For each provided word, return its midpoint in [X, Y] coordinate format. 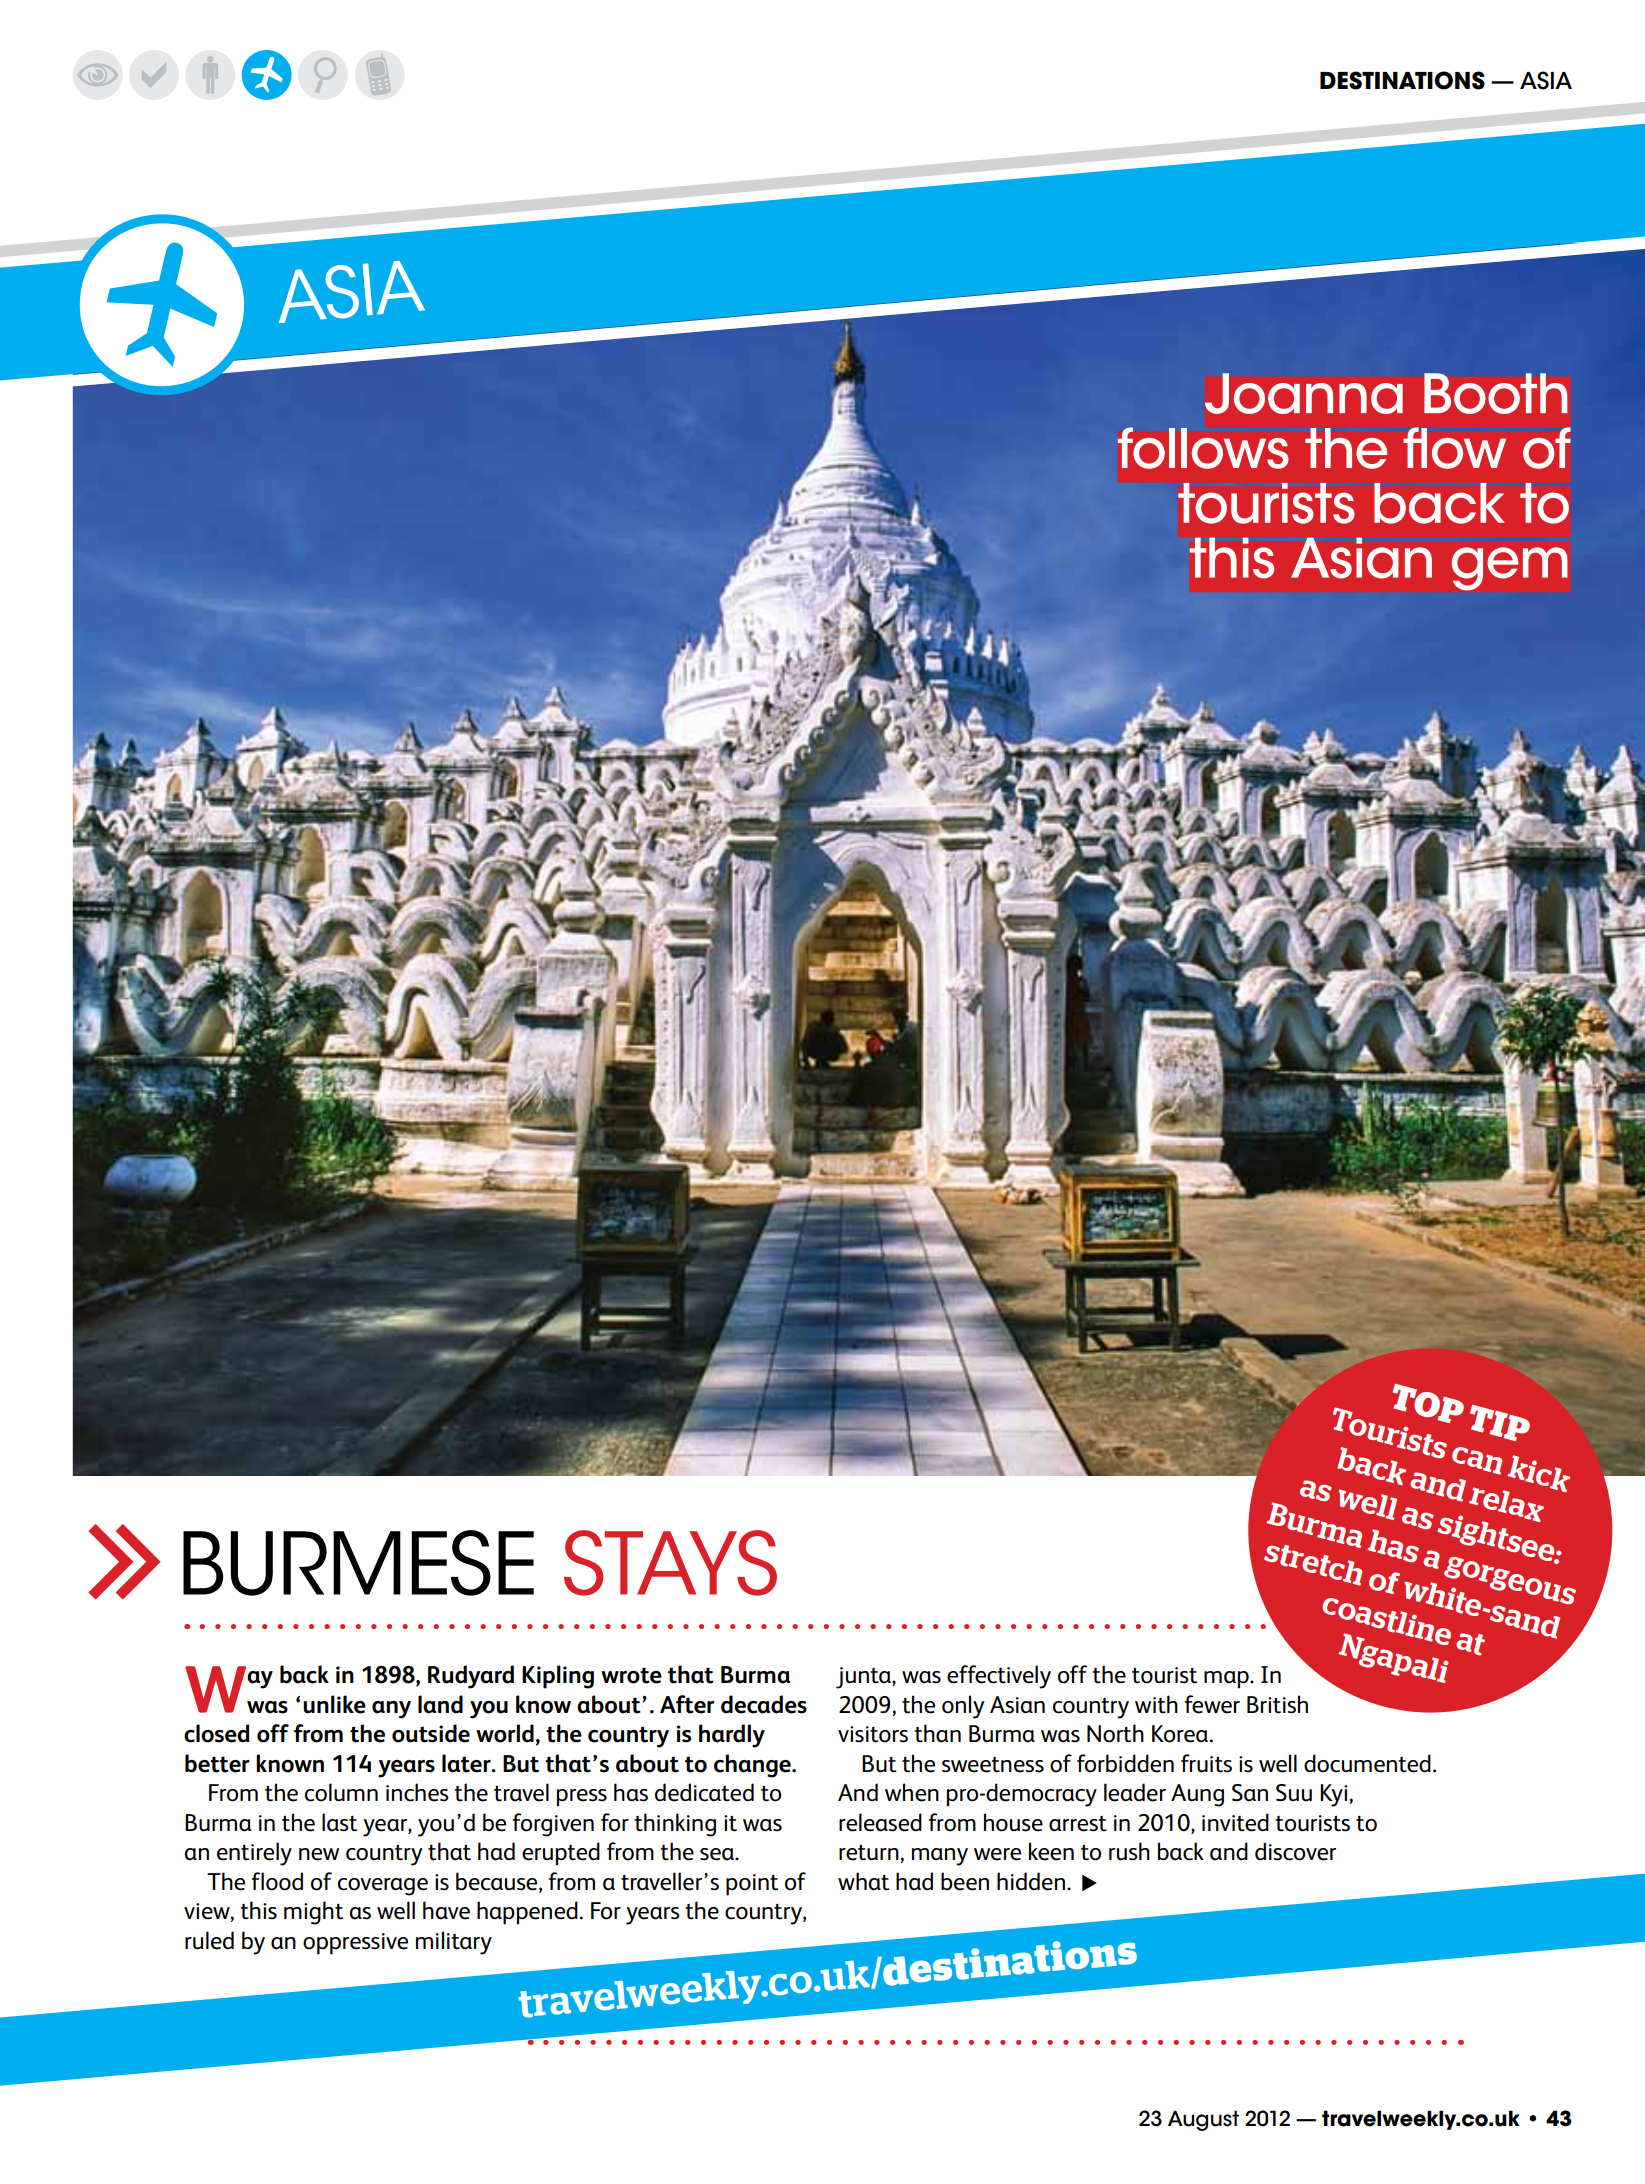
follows [1203, 448]
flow [1454, 448]
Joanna [1304, 393]
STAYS [670, 1563]
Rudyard [471, 1677]
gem [1510, 569]
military [454, 1943]
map [1227, 1680]
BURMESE [358, 1563]
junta [864, 1678]
